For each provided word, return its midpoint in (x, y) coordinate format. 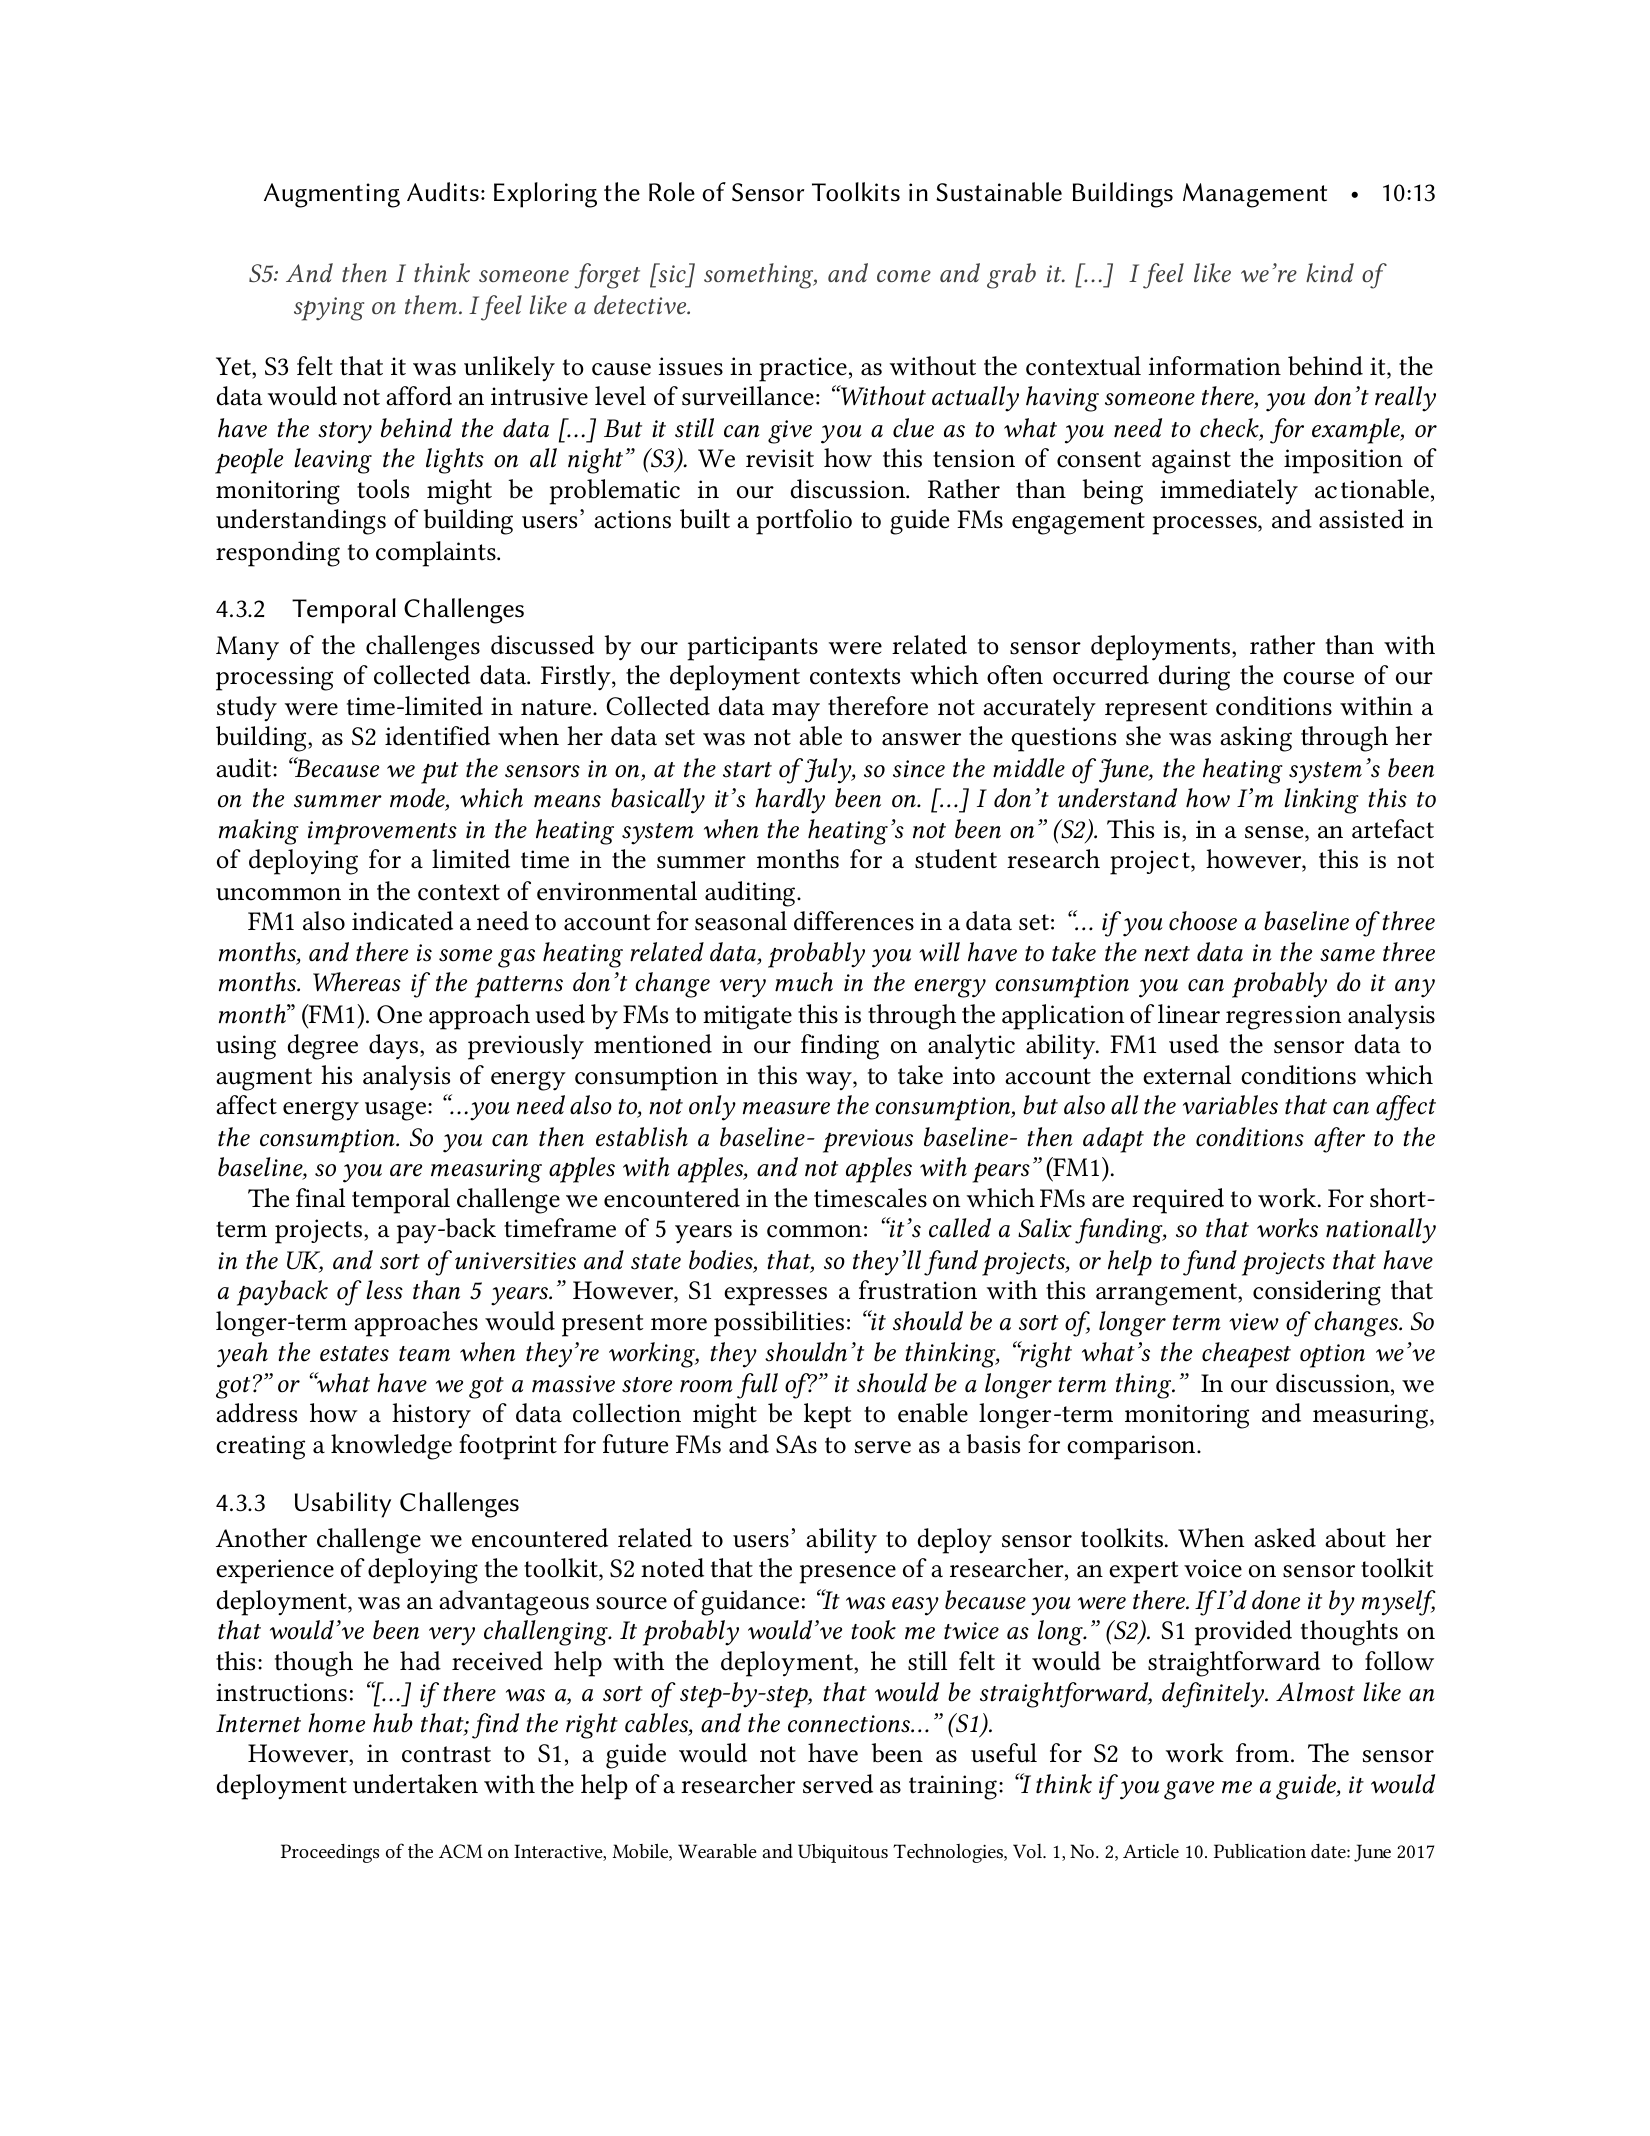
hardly (790, 801)
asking (1256, 739)
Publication (1260, 1851)
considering (1317, 1293)
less (384, 1290)
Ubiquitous (843, 1853)
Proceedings (330, 1853)
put (439, 773)
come (904, 276)
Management (1255, 195)
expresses (775, 1296)
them (431, 304)
